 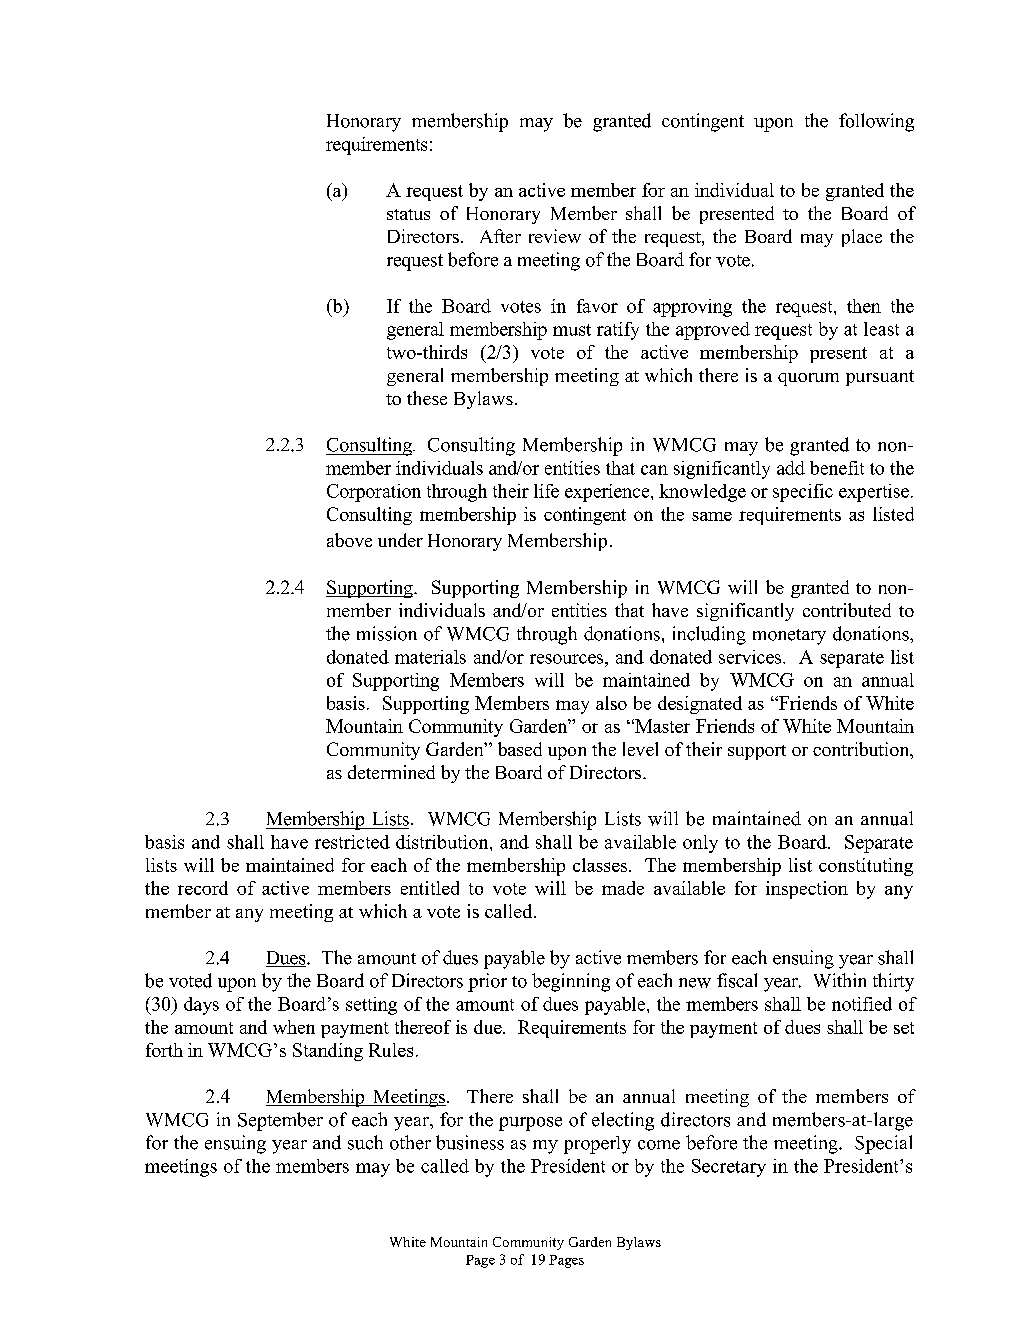 I want to click on classes, so click(x=601, y=865).
